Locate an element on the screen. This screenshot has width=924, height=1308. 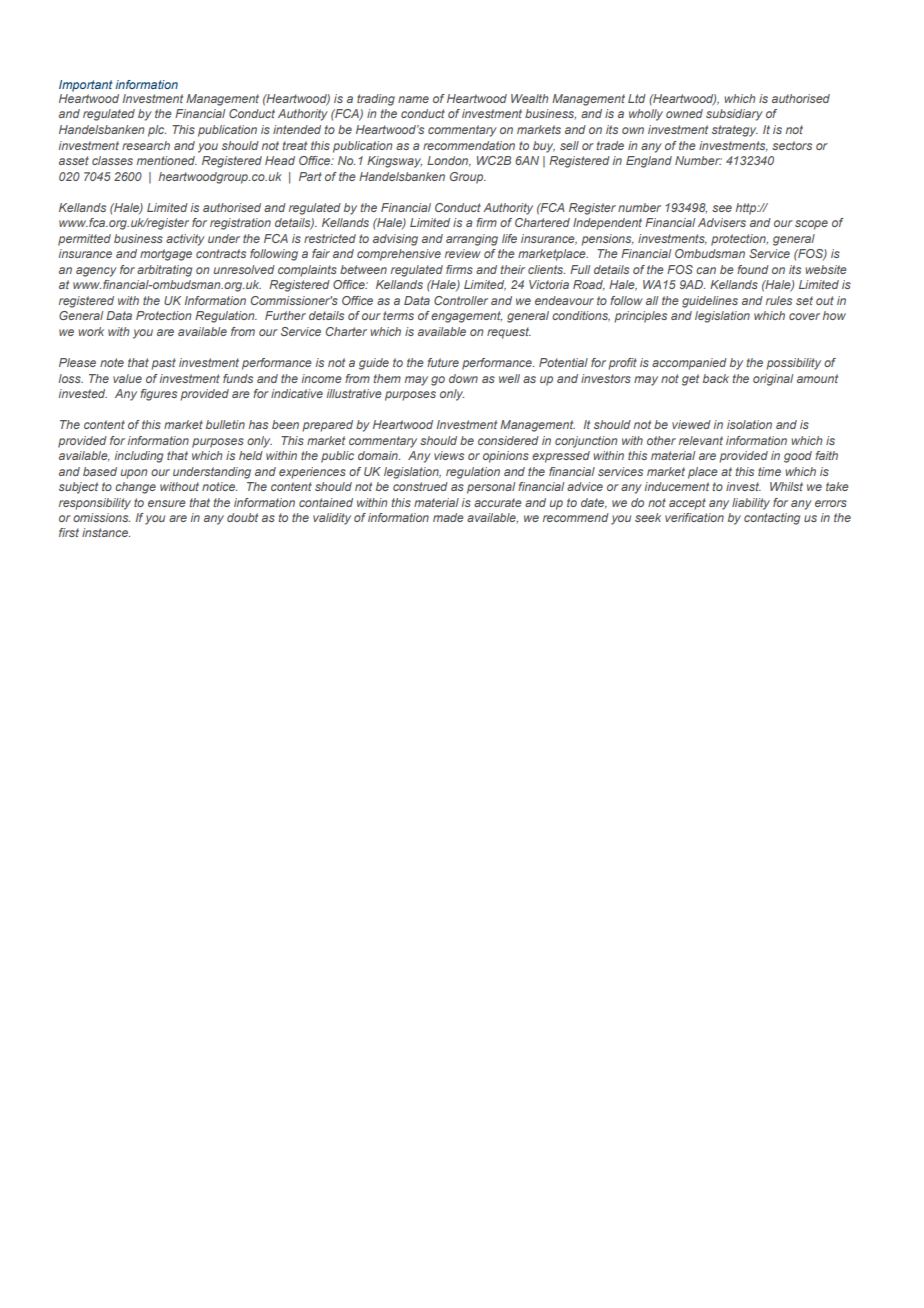
Important is located at coordinates (86, 86).
